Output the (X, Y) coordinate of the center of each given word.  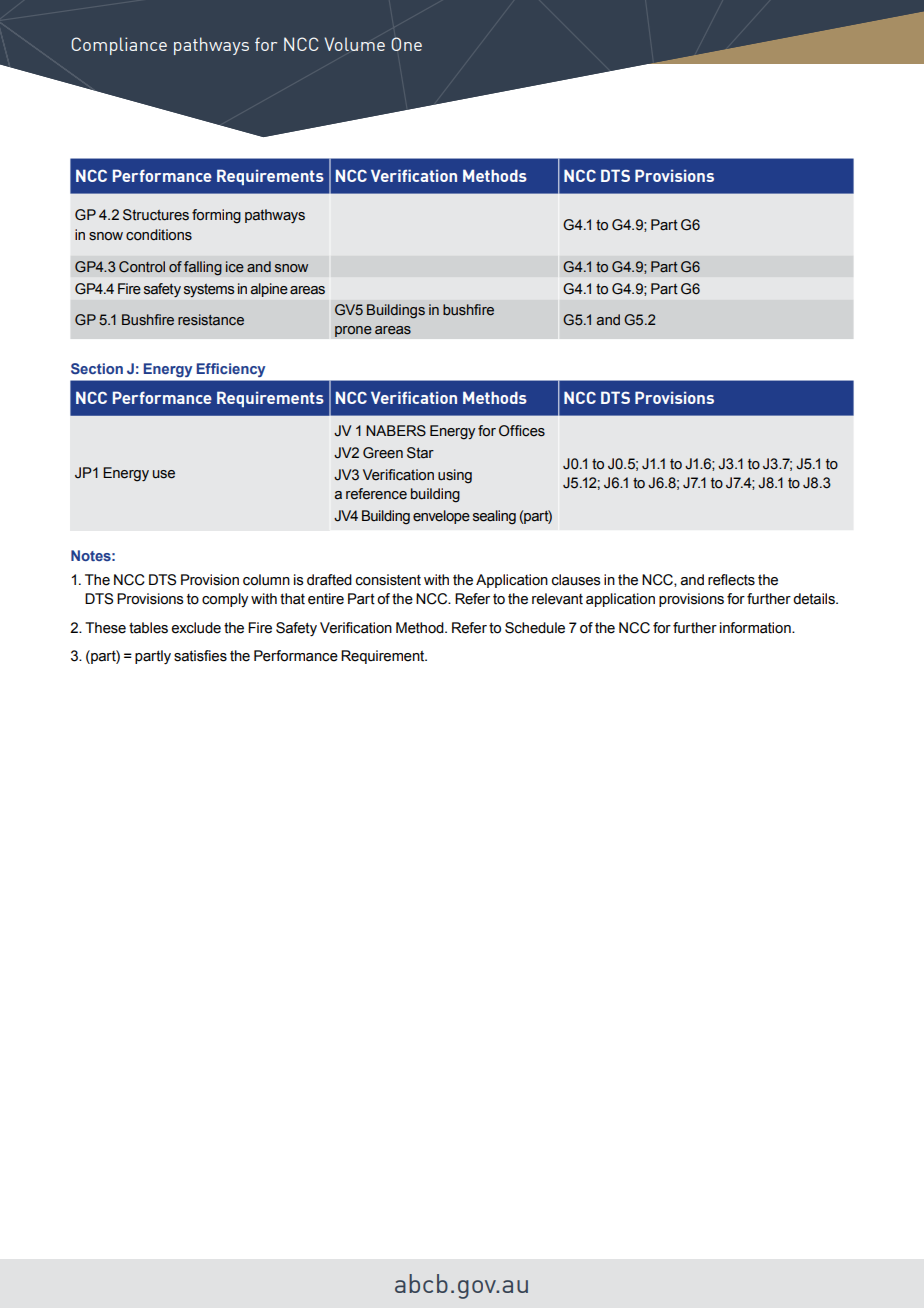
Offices (522, 431)
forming (216, 216)
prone (353, 331)
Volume (354, 44)
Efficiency (231, 370)
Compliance (119, 46)
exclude (196, 628)
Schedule (535, 628)
